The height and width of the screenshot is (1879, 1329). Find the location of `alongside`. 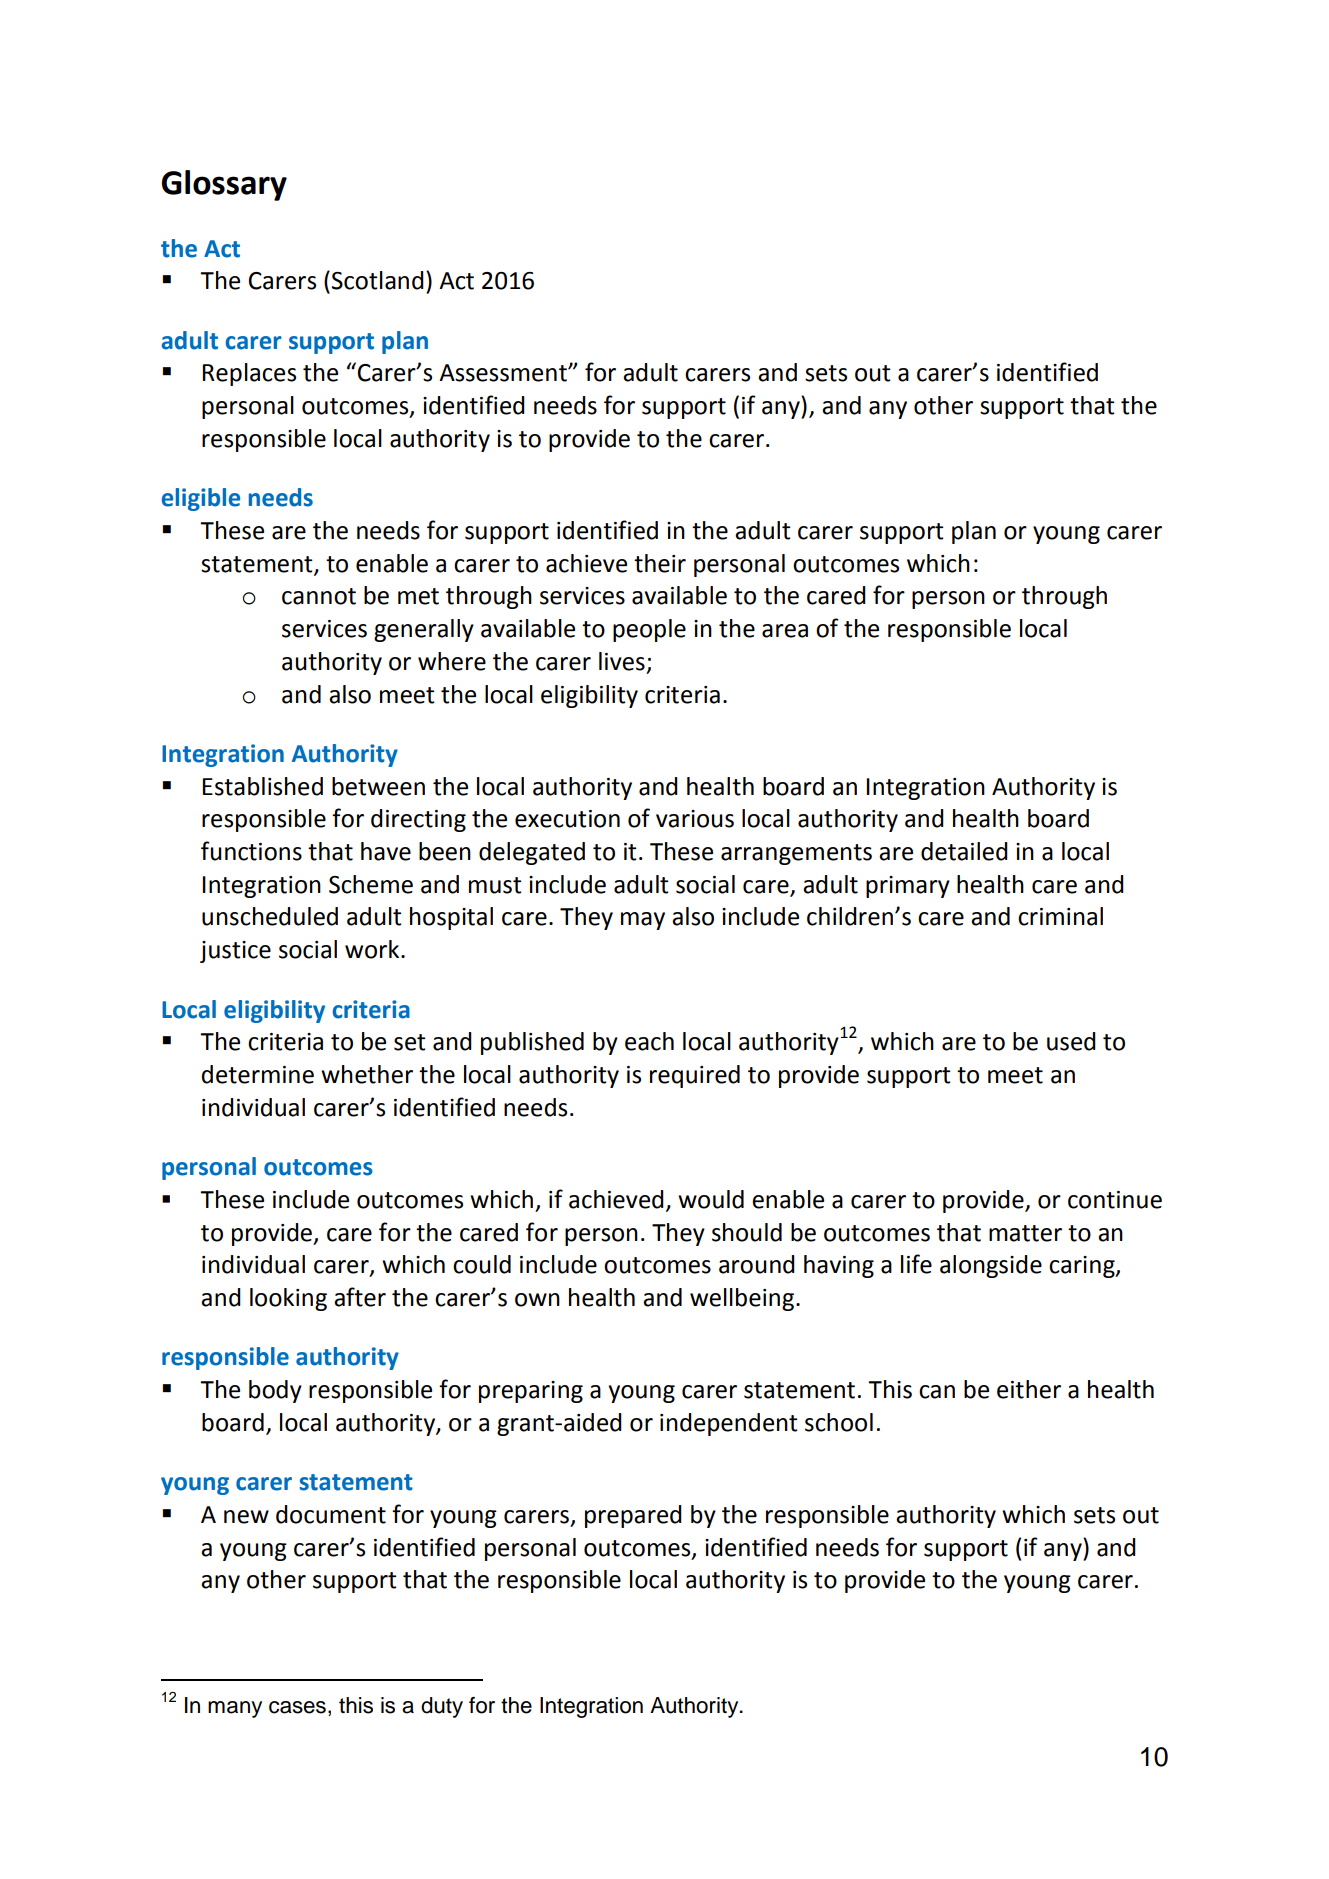

alongside is located at coordinates (991, 1266).
